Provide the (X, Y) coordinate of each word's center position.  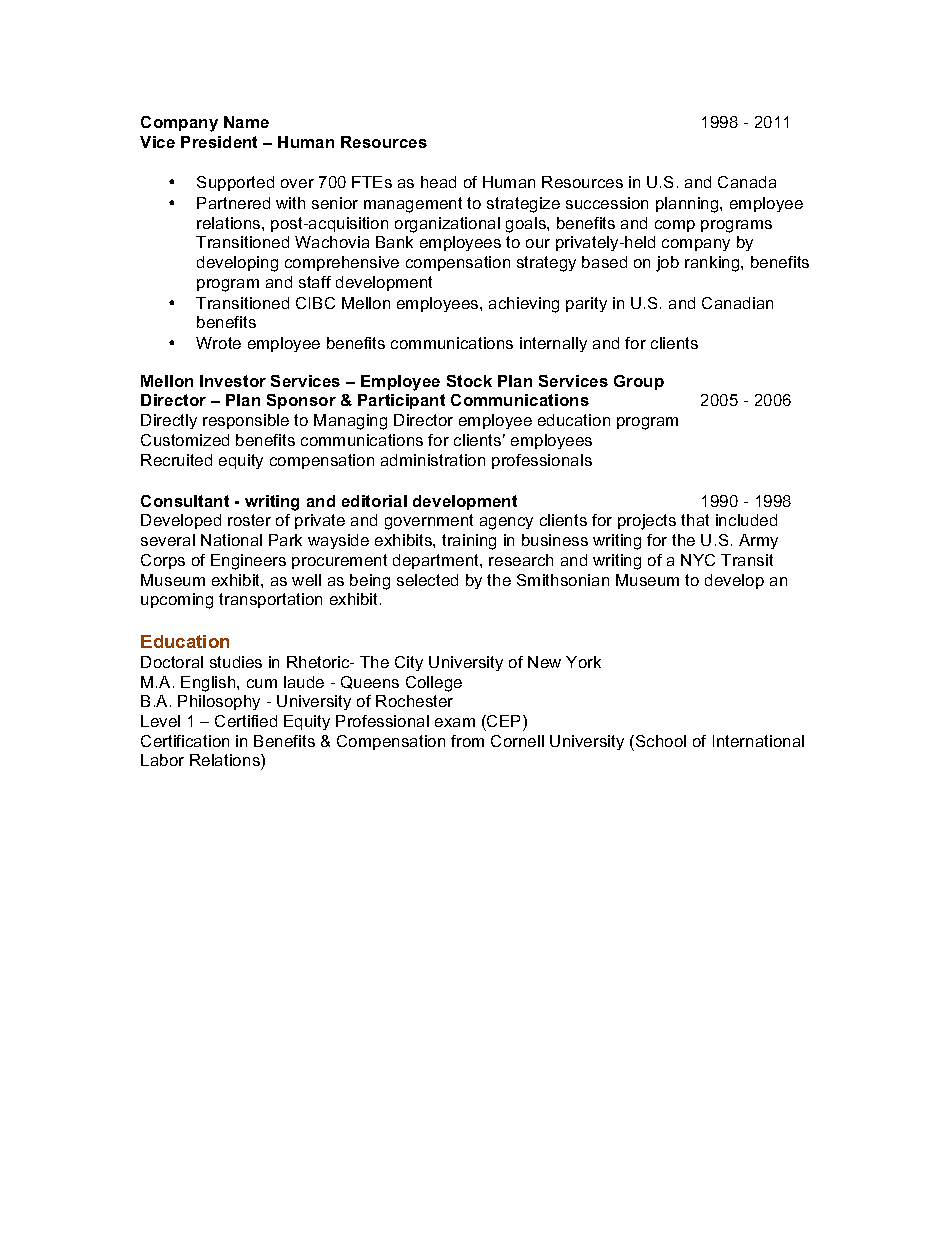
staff (315, 282)
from (467, 741)
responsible (246, 421)
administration (433, 460)
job (667, 264)
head (438, 182)
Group (639, 382)
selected (427, 580)
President (219, 142)
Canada (747, 182)
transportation (270, 600)
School (661, 741)
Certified (246, 721)
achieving (524, 305)
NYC (698, 560)
